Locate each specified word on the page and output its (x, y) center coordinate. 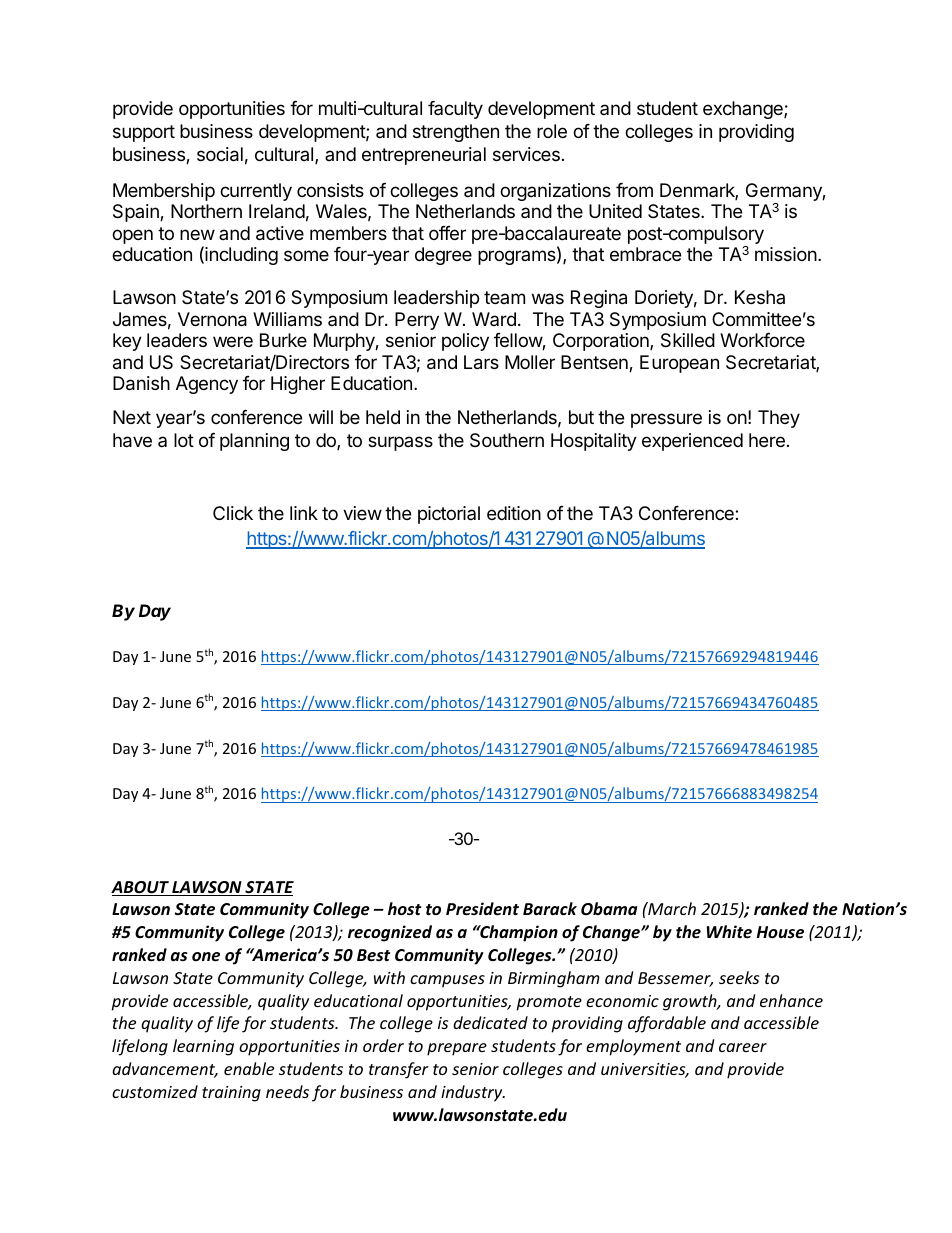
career (743, 1047)
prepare (457, 1049)
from (634, 190)
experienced (692, 442)
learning (203, 1047)
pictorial (449, 515)
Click (233, 513)
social (220, 154)
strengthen (456, 133)
